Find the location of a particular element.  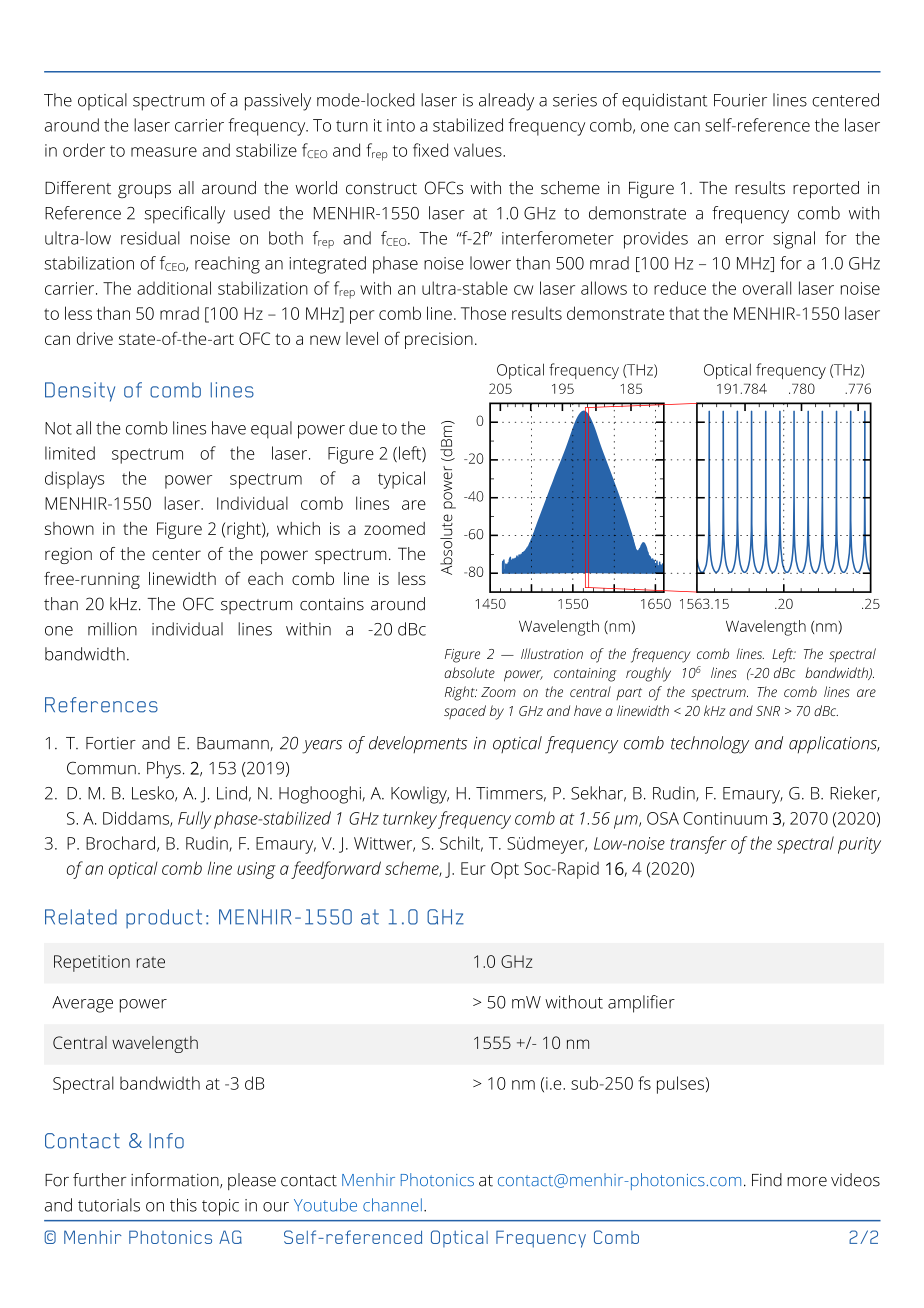

Fourier is located at coordinates (740, 100).
